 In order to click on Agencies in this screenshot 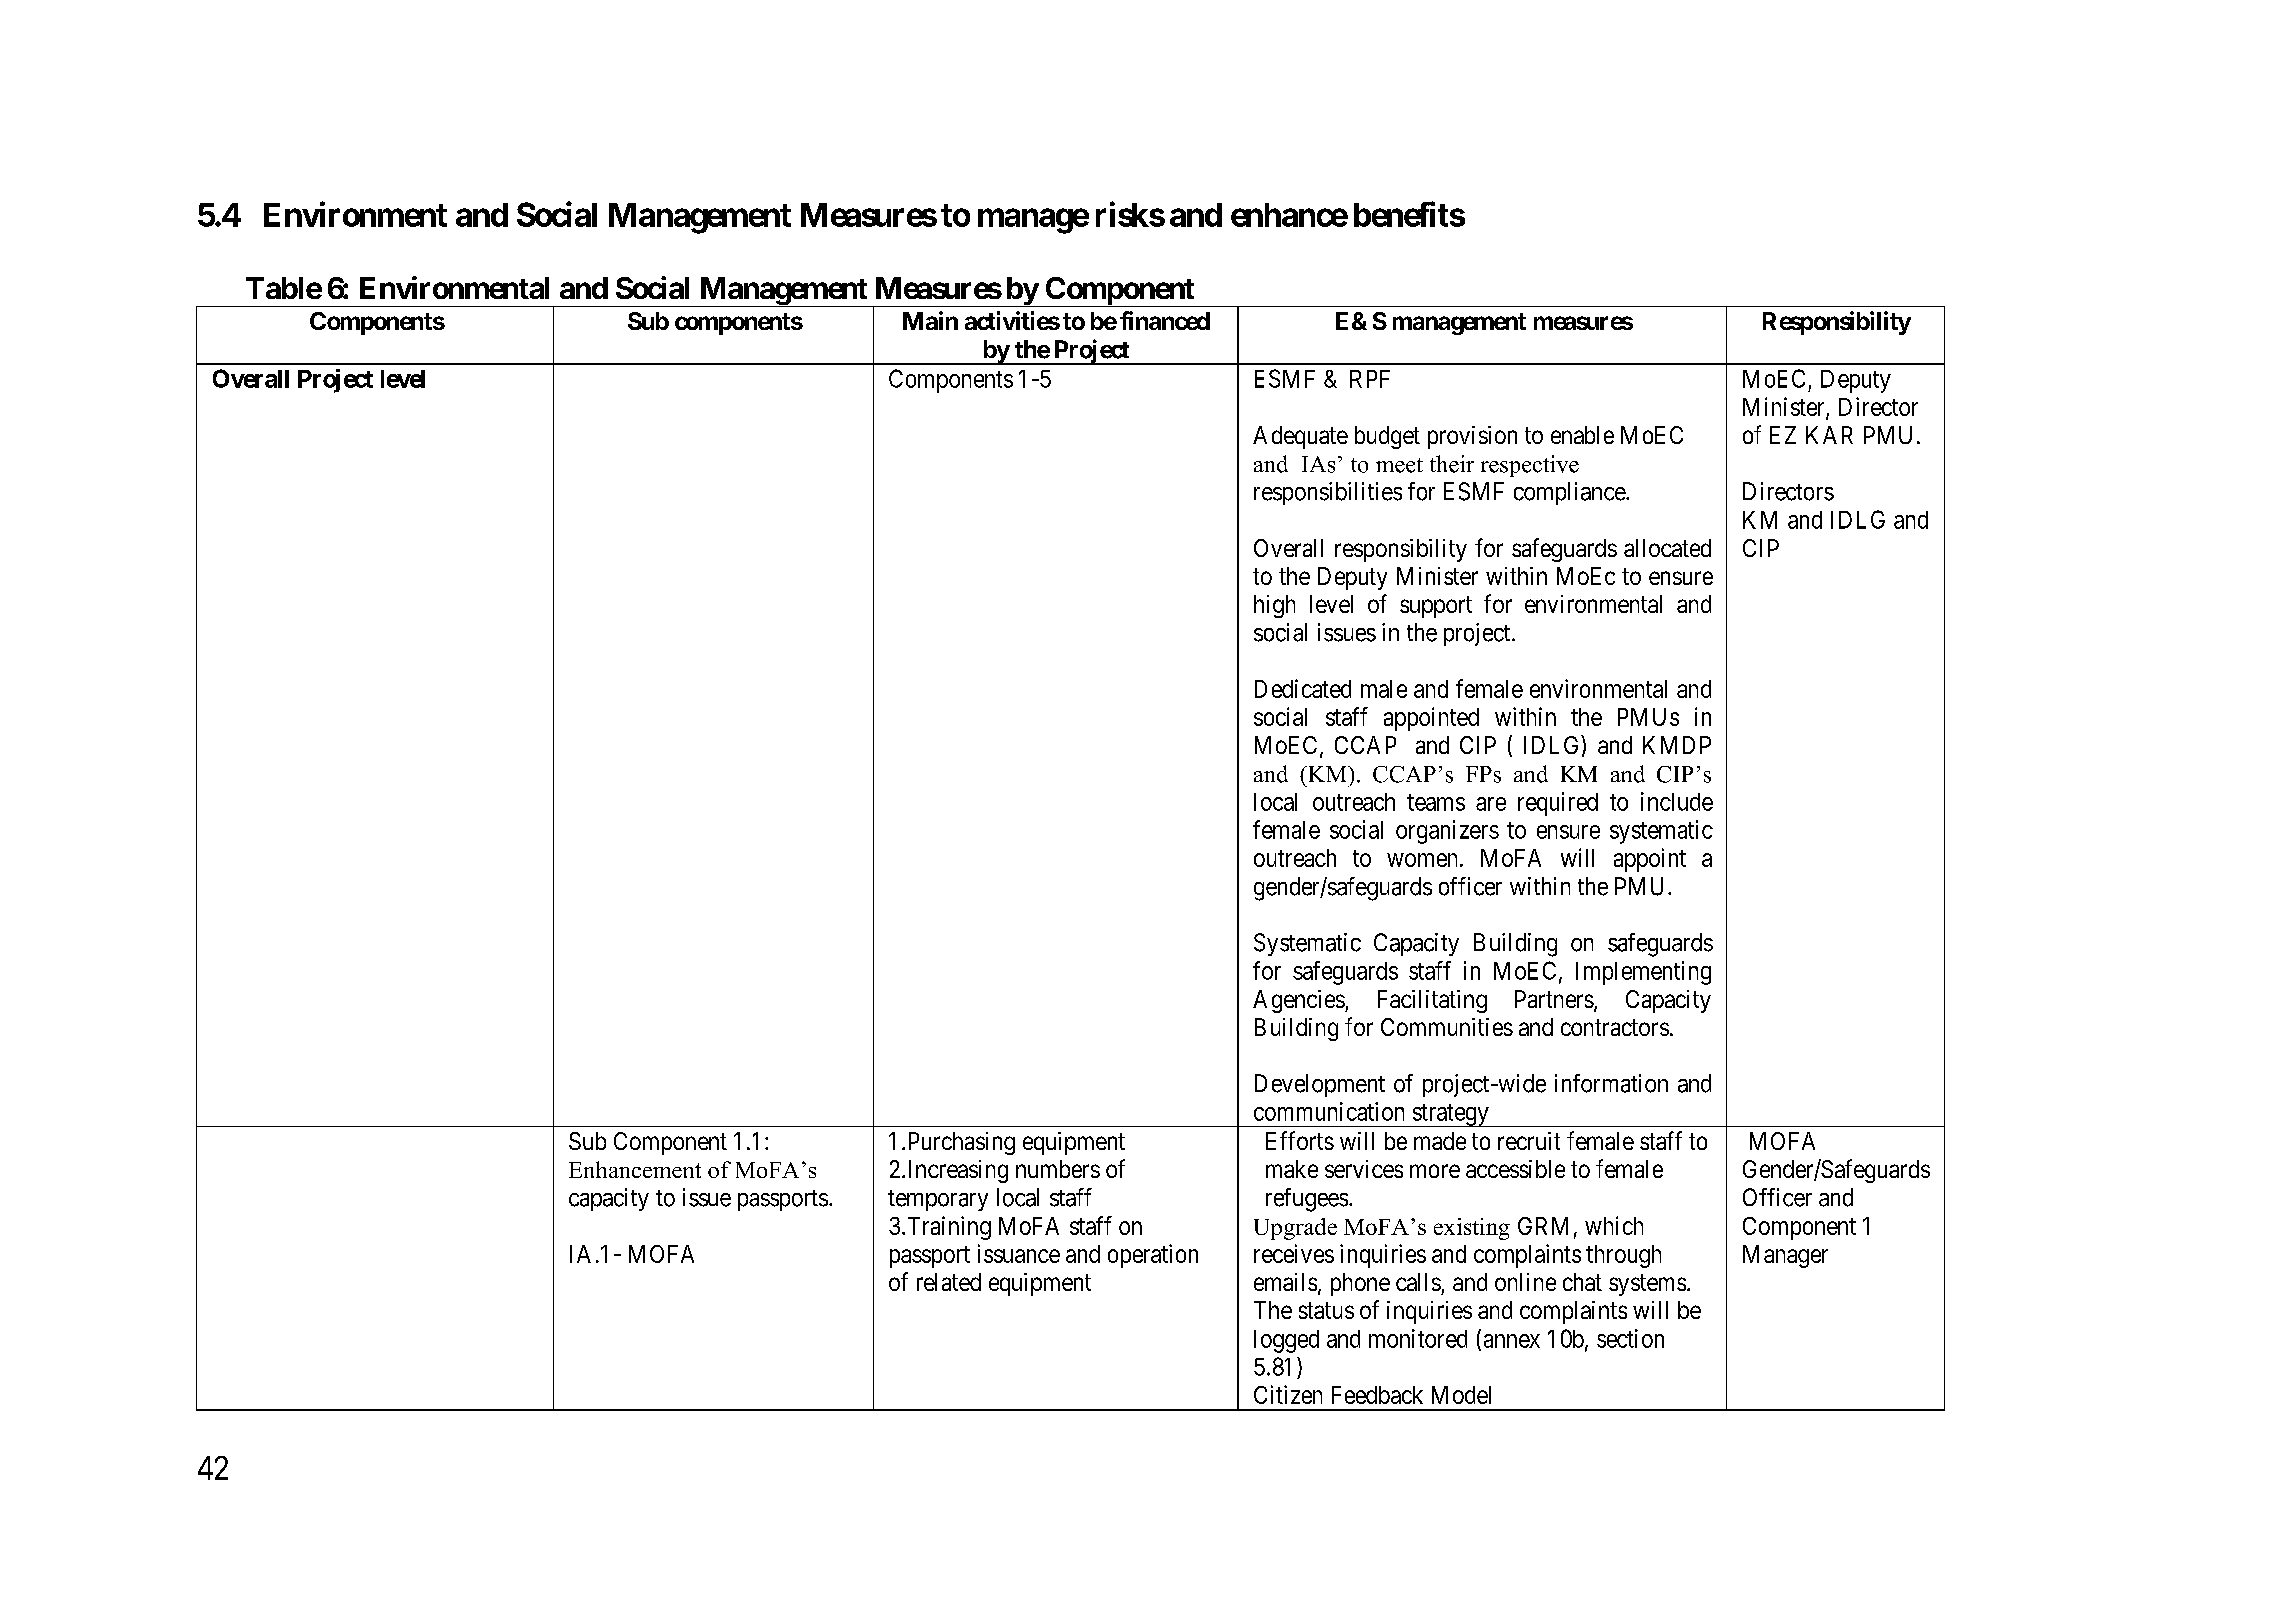, I will do `click(1299, 1001)`.
